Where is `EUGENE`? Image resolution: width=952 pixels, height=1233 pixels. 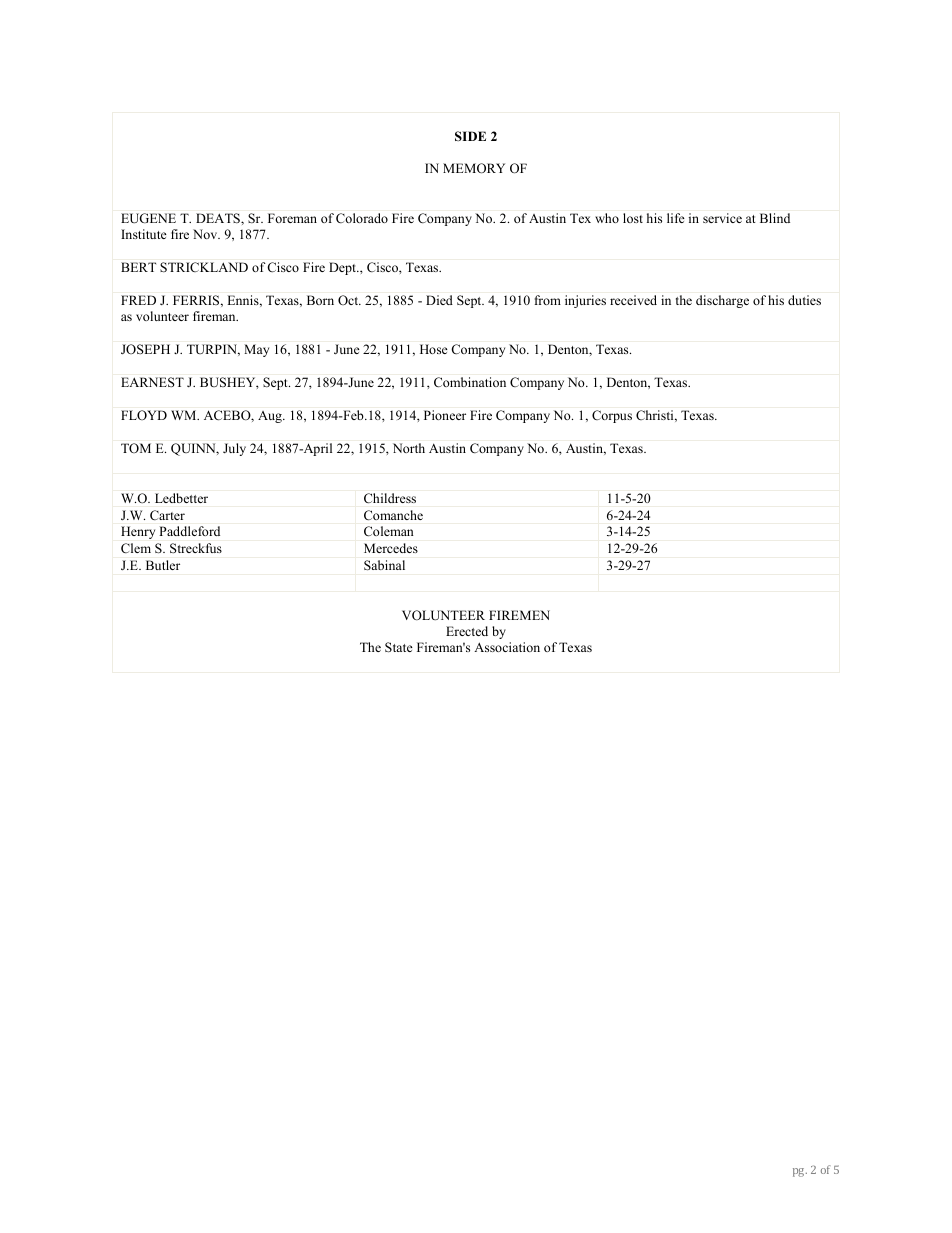 EUGENE is located at coordinates (148, 218).
